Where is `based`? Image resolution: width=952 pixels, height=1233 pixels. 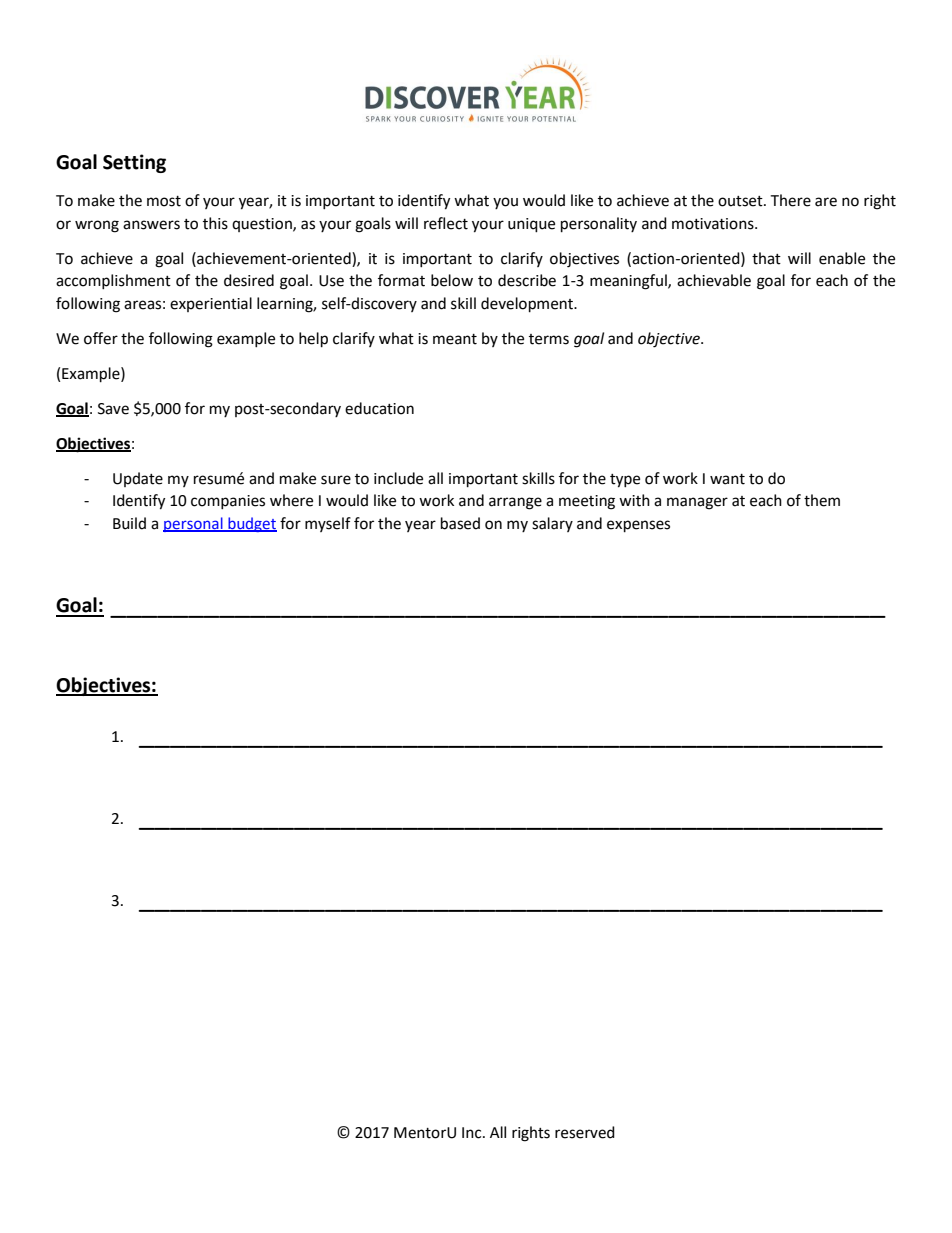 based is located at coordinates (460, 523).
